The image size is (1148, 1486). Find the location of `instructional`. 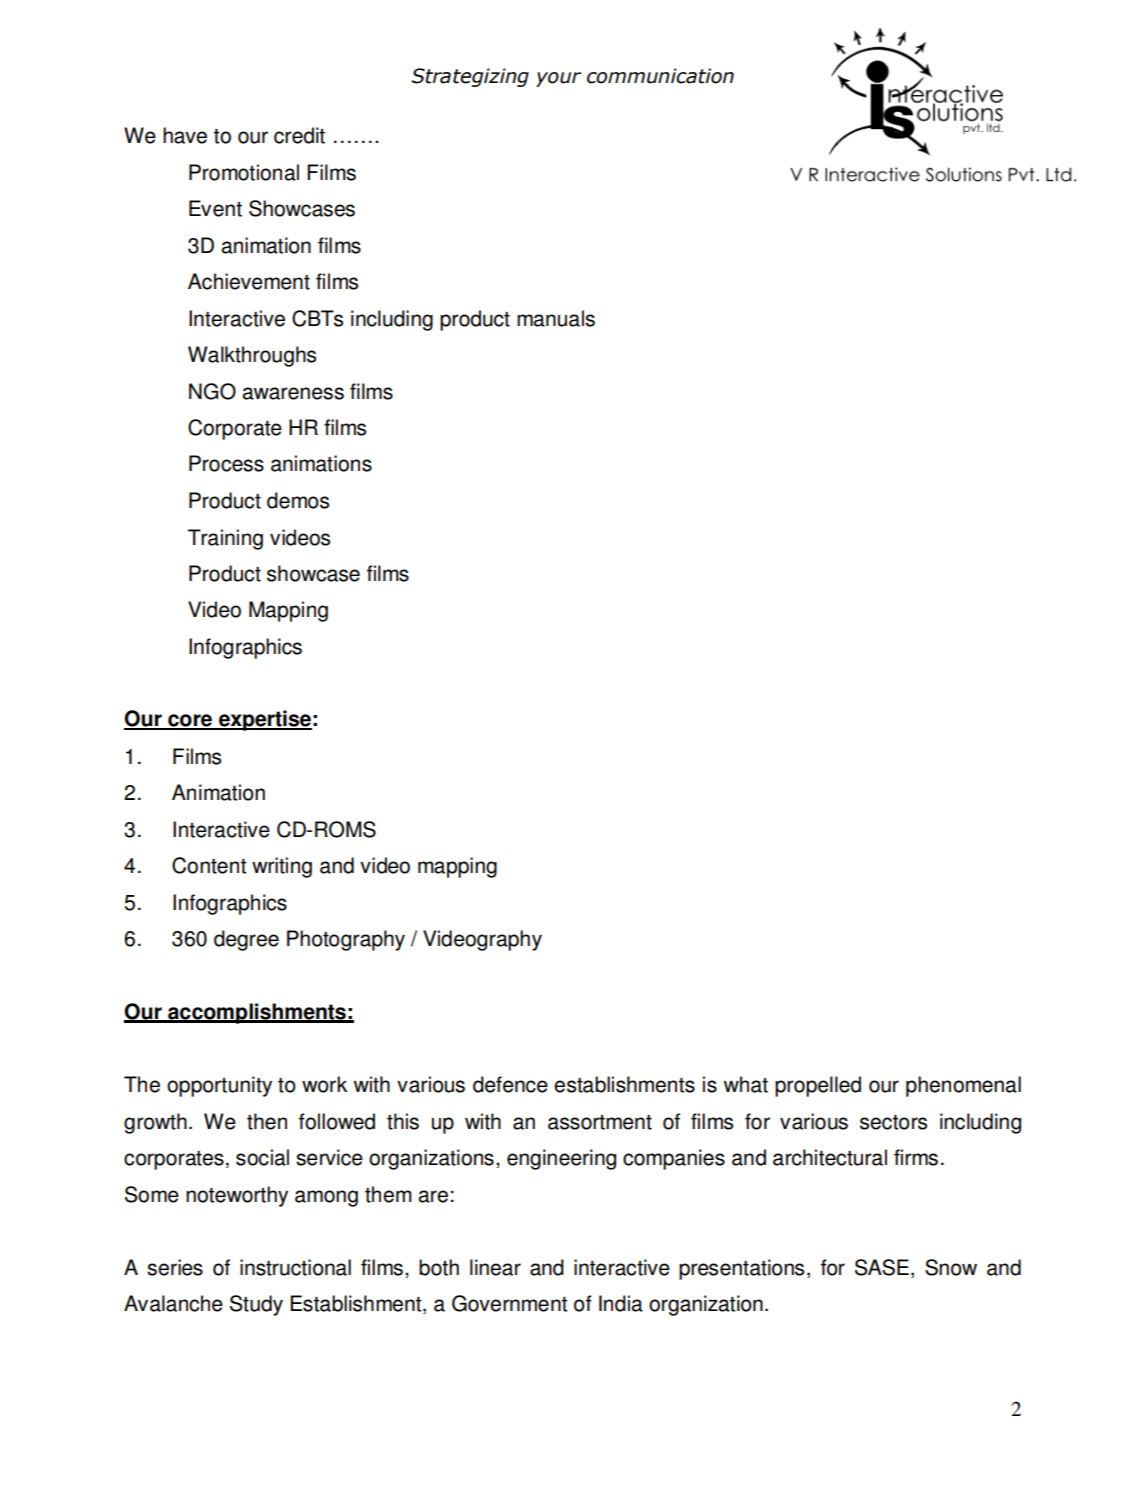

instructional is located at coordinates (295, 1267).
